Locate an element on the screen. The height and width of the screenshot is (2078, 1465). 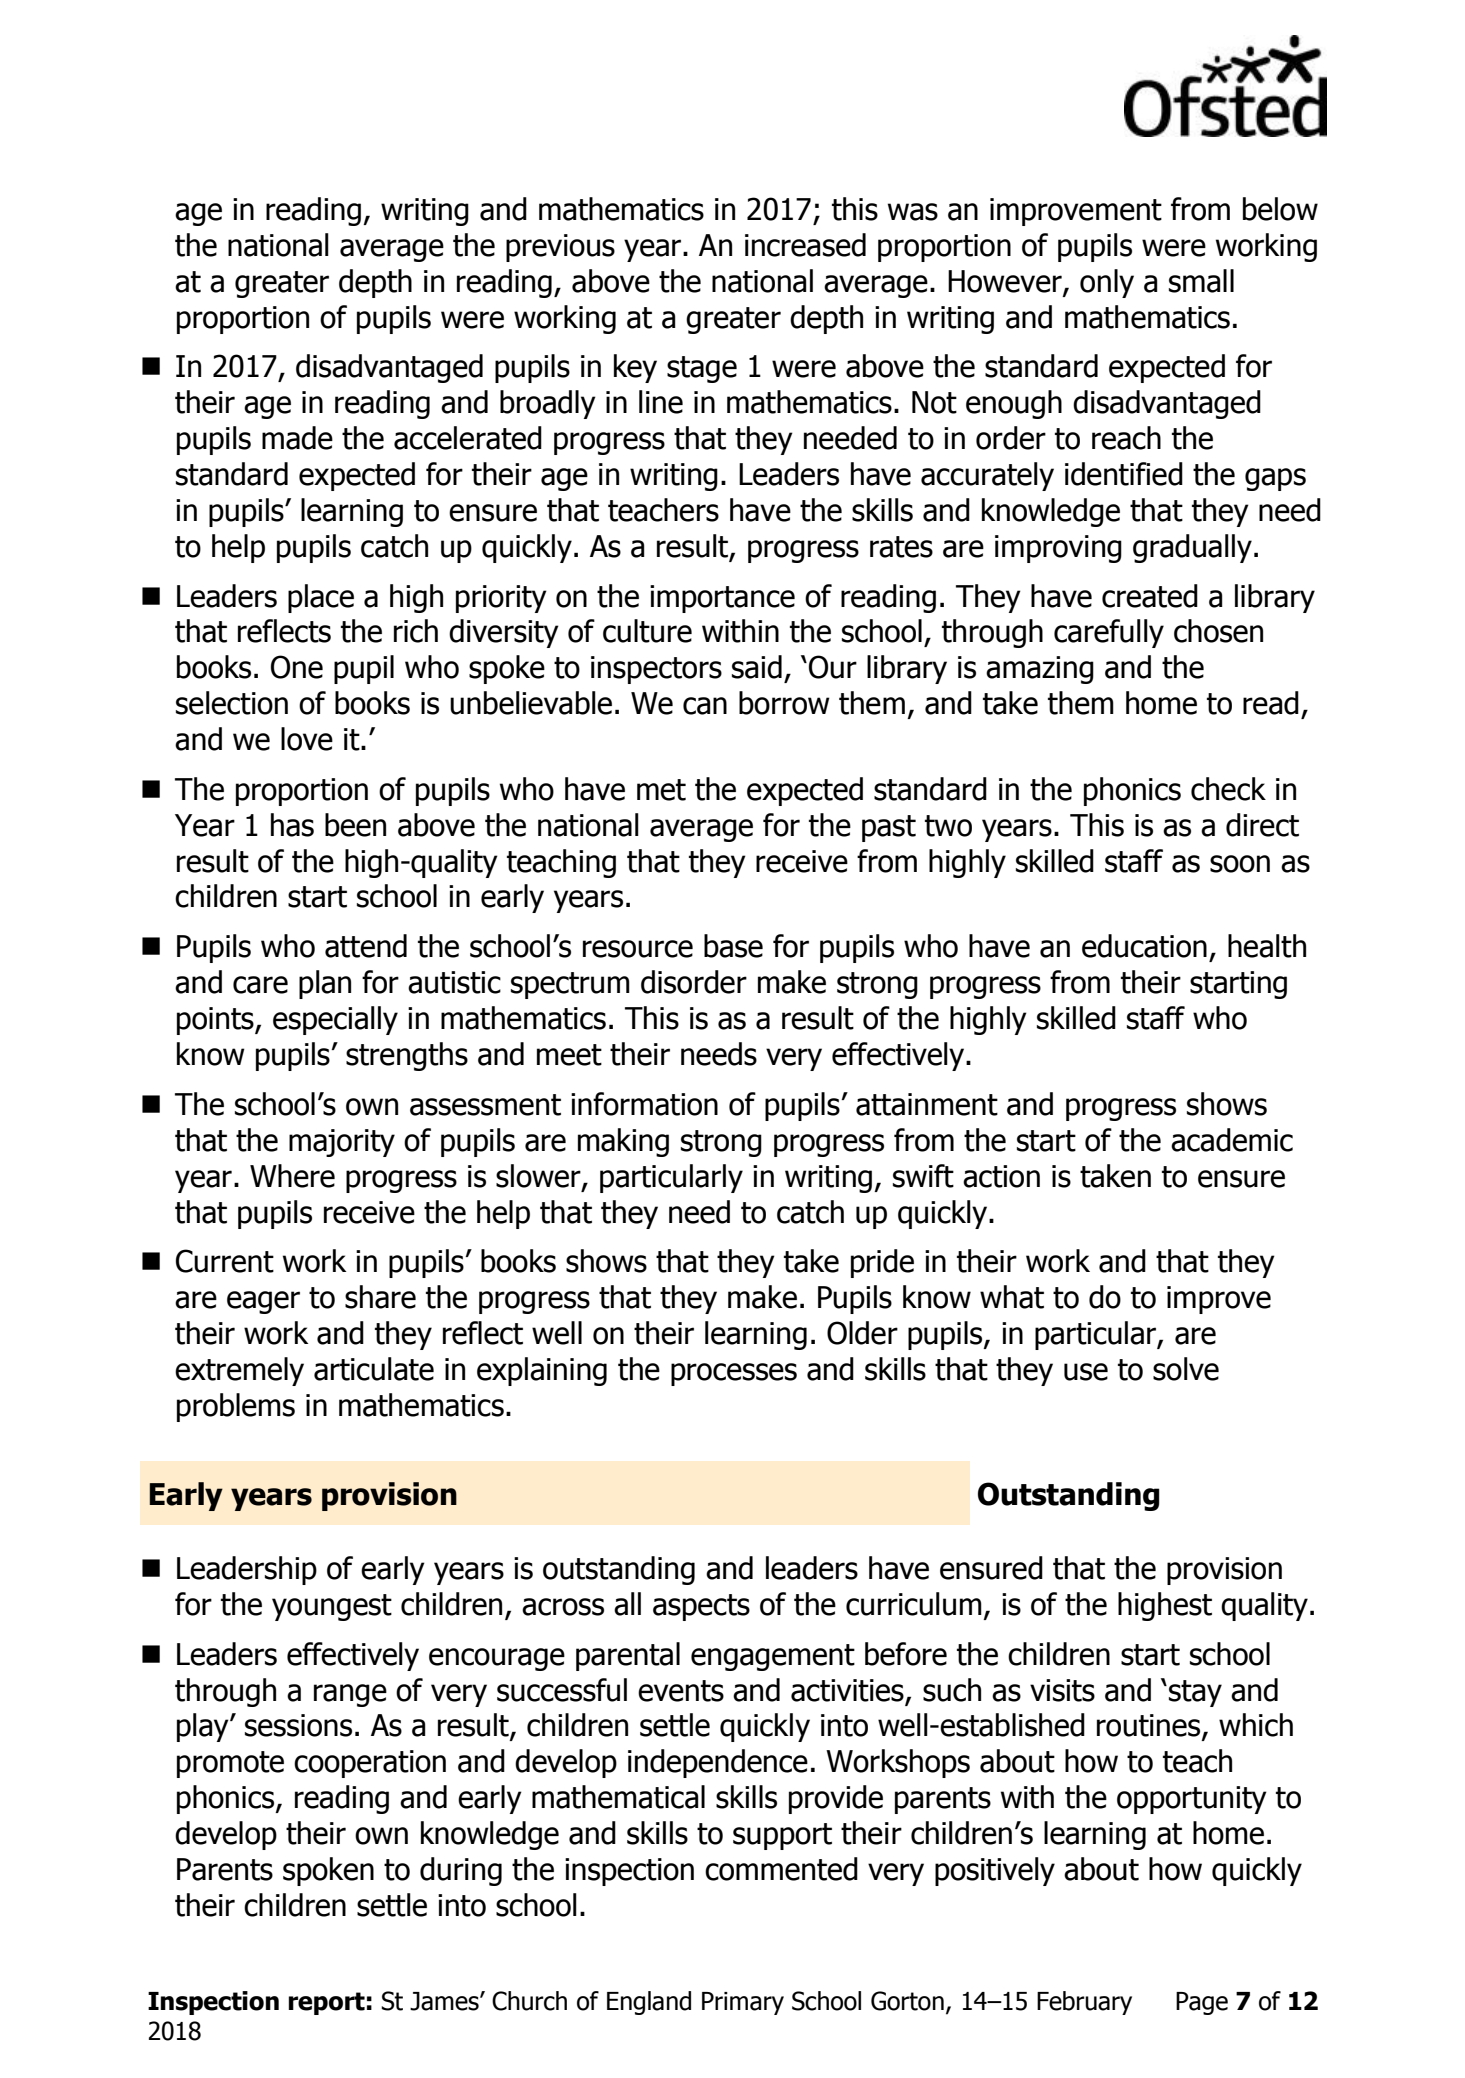
increased is located at coordinates (805, 245).
